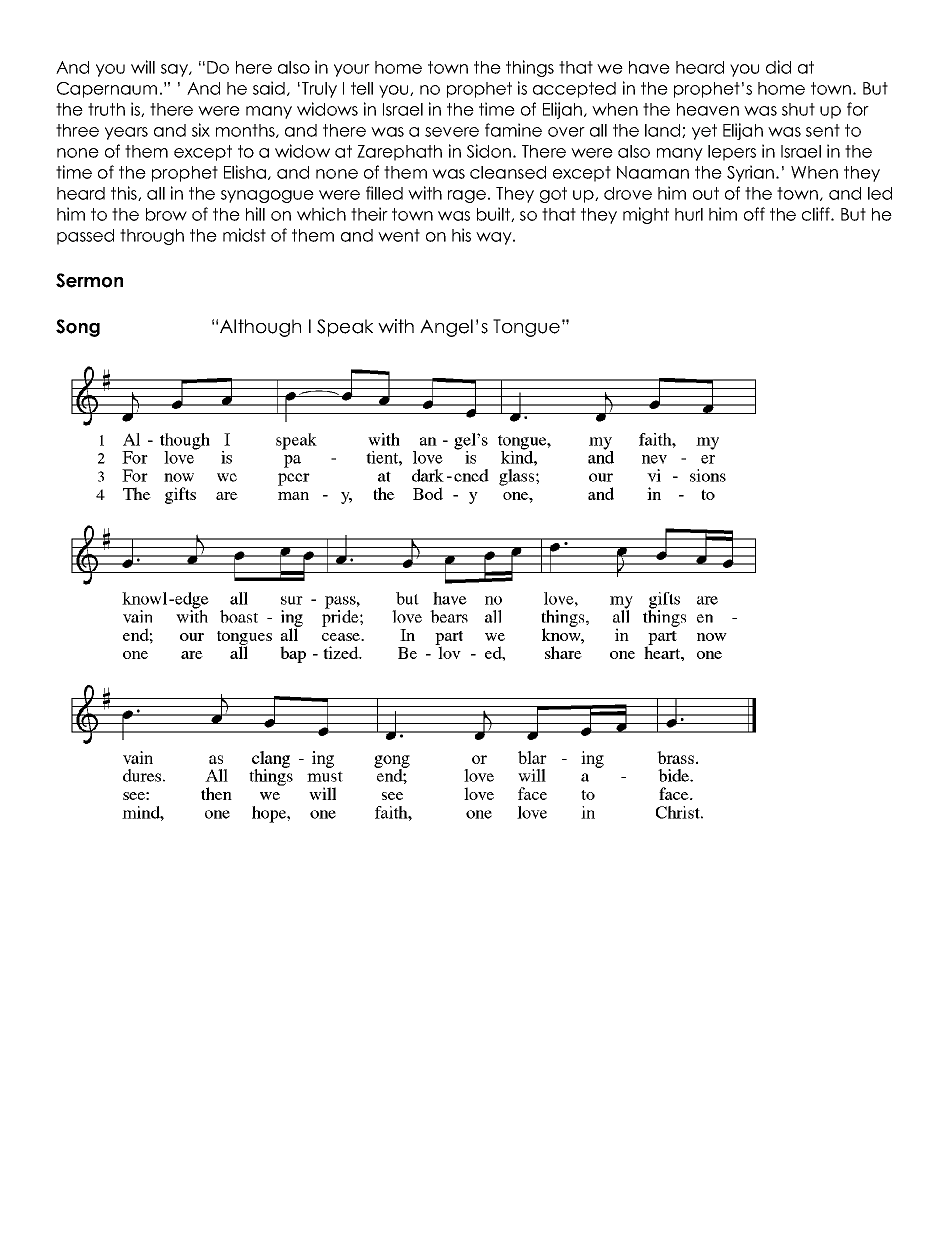 This document has width=952, height=1233. I want to click on Elisha, so click(245, 172).
